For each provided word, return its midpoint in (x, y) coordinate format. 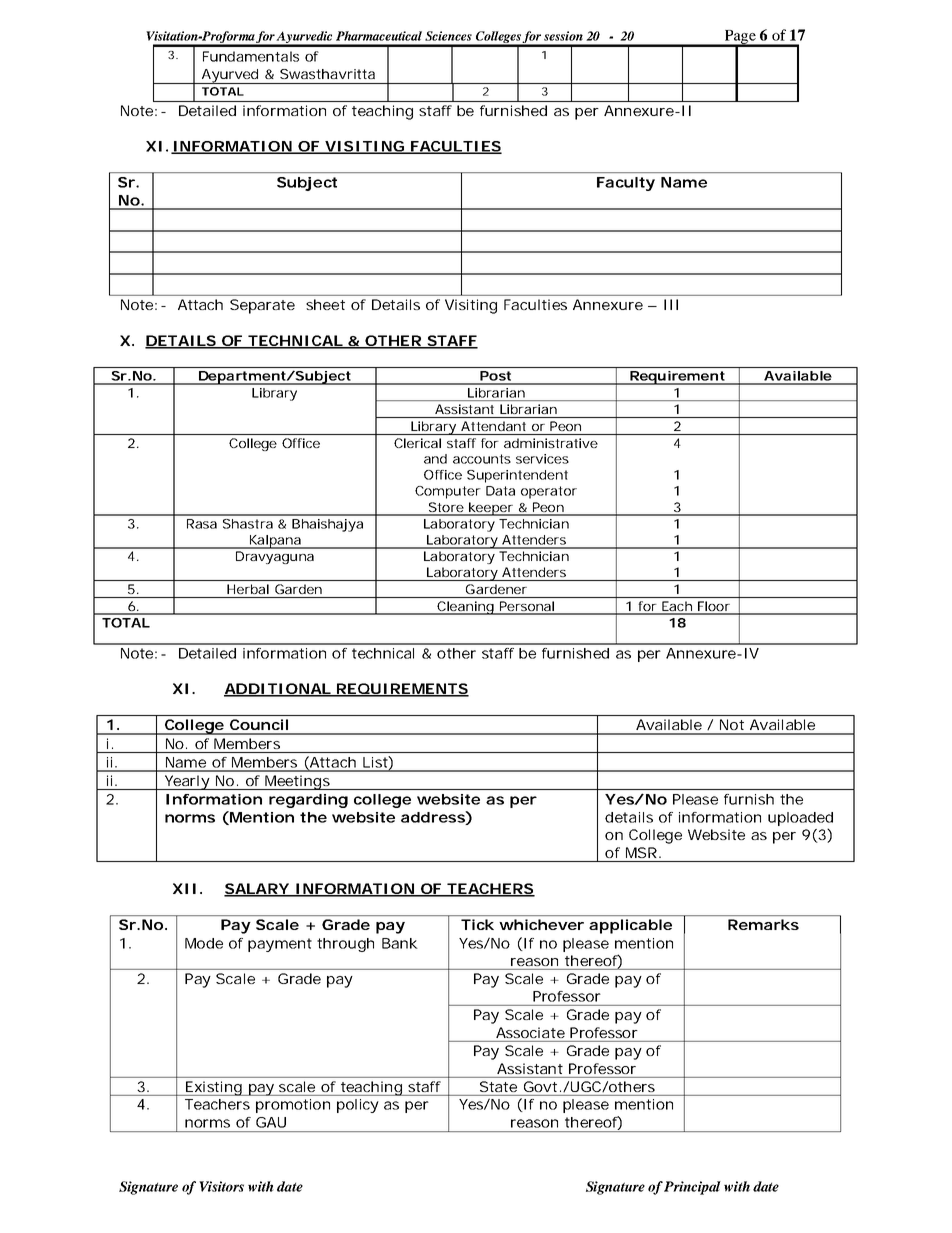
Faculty (626, 184)
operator (549, 492)
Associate (530, 1032)
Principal (692, 1188)
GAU (271, 1122)
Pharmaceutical (379, 36)
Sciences (448, 36)
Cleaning (467, 608)
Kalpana (276, 542)
